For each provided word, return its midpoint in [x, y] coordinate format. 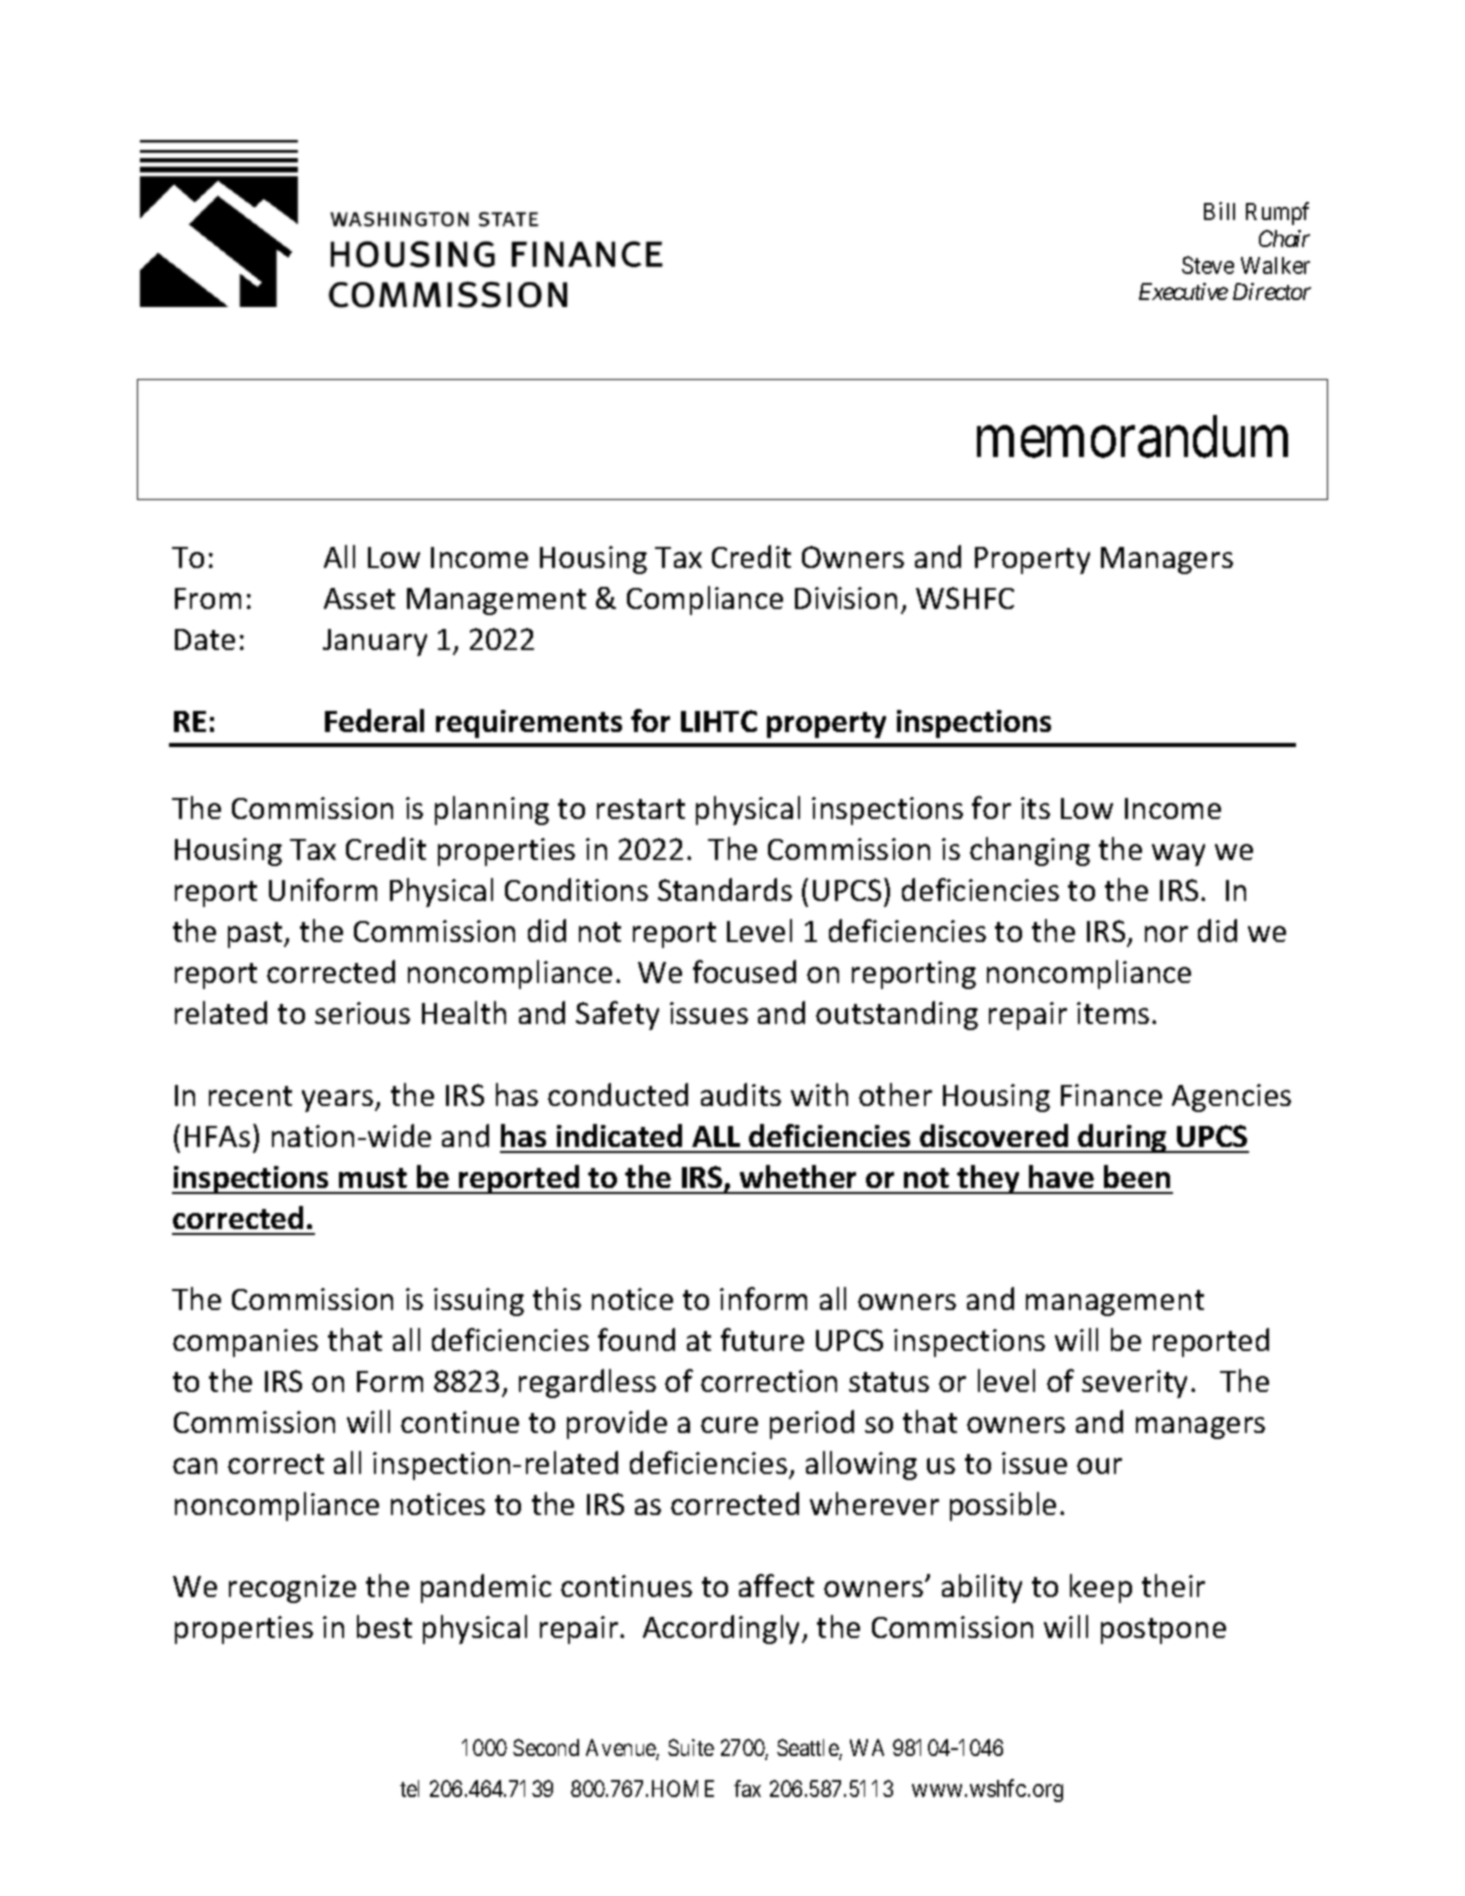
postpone [1163, 1631]
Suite [691, 1747]
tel [409, 1788]
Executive [1183, 292]
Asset [359, 598]
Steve [1208, 265]
